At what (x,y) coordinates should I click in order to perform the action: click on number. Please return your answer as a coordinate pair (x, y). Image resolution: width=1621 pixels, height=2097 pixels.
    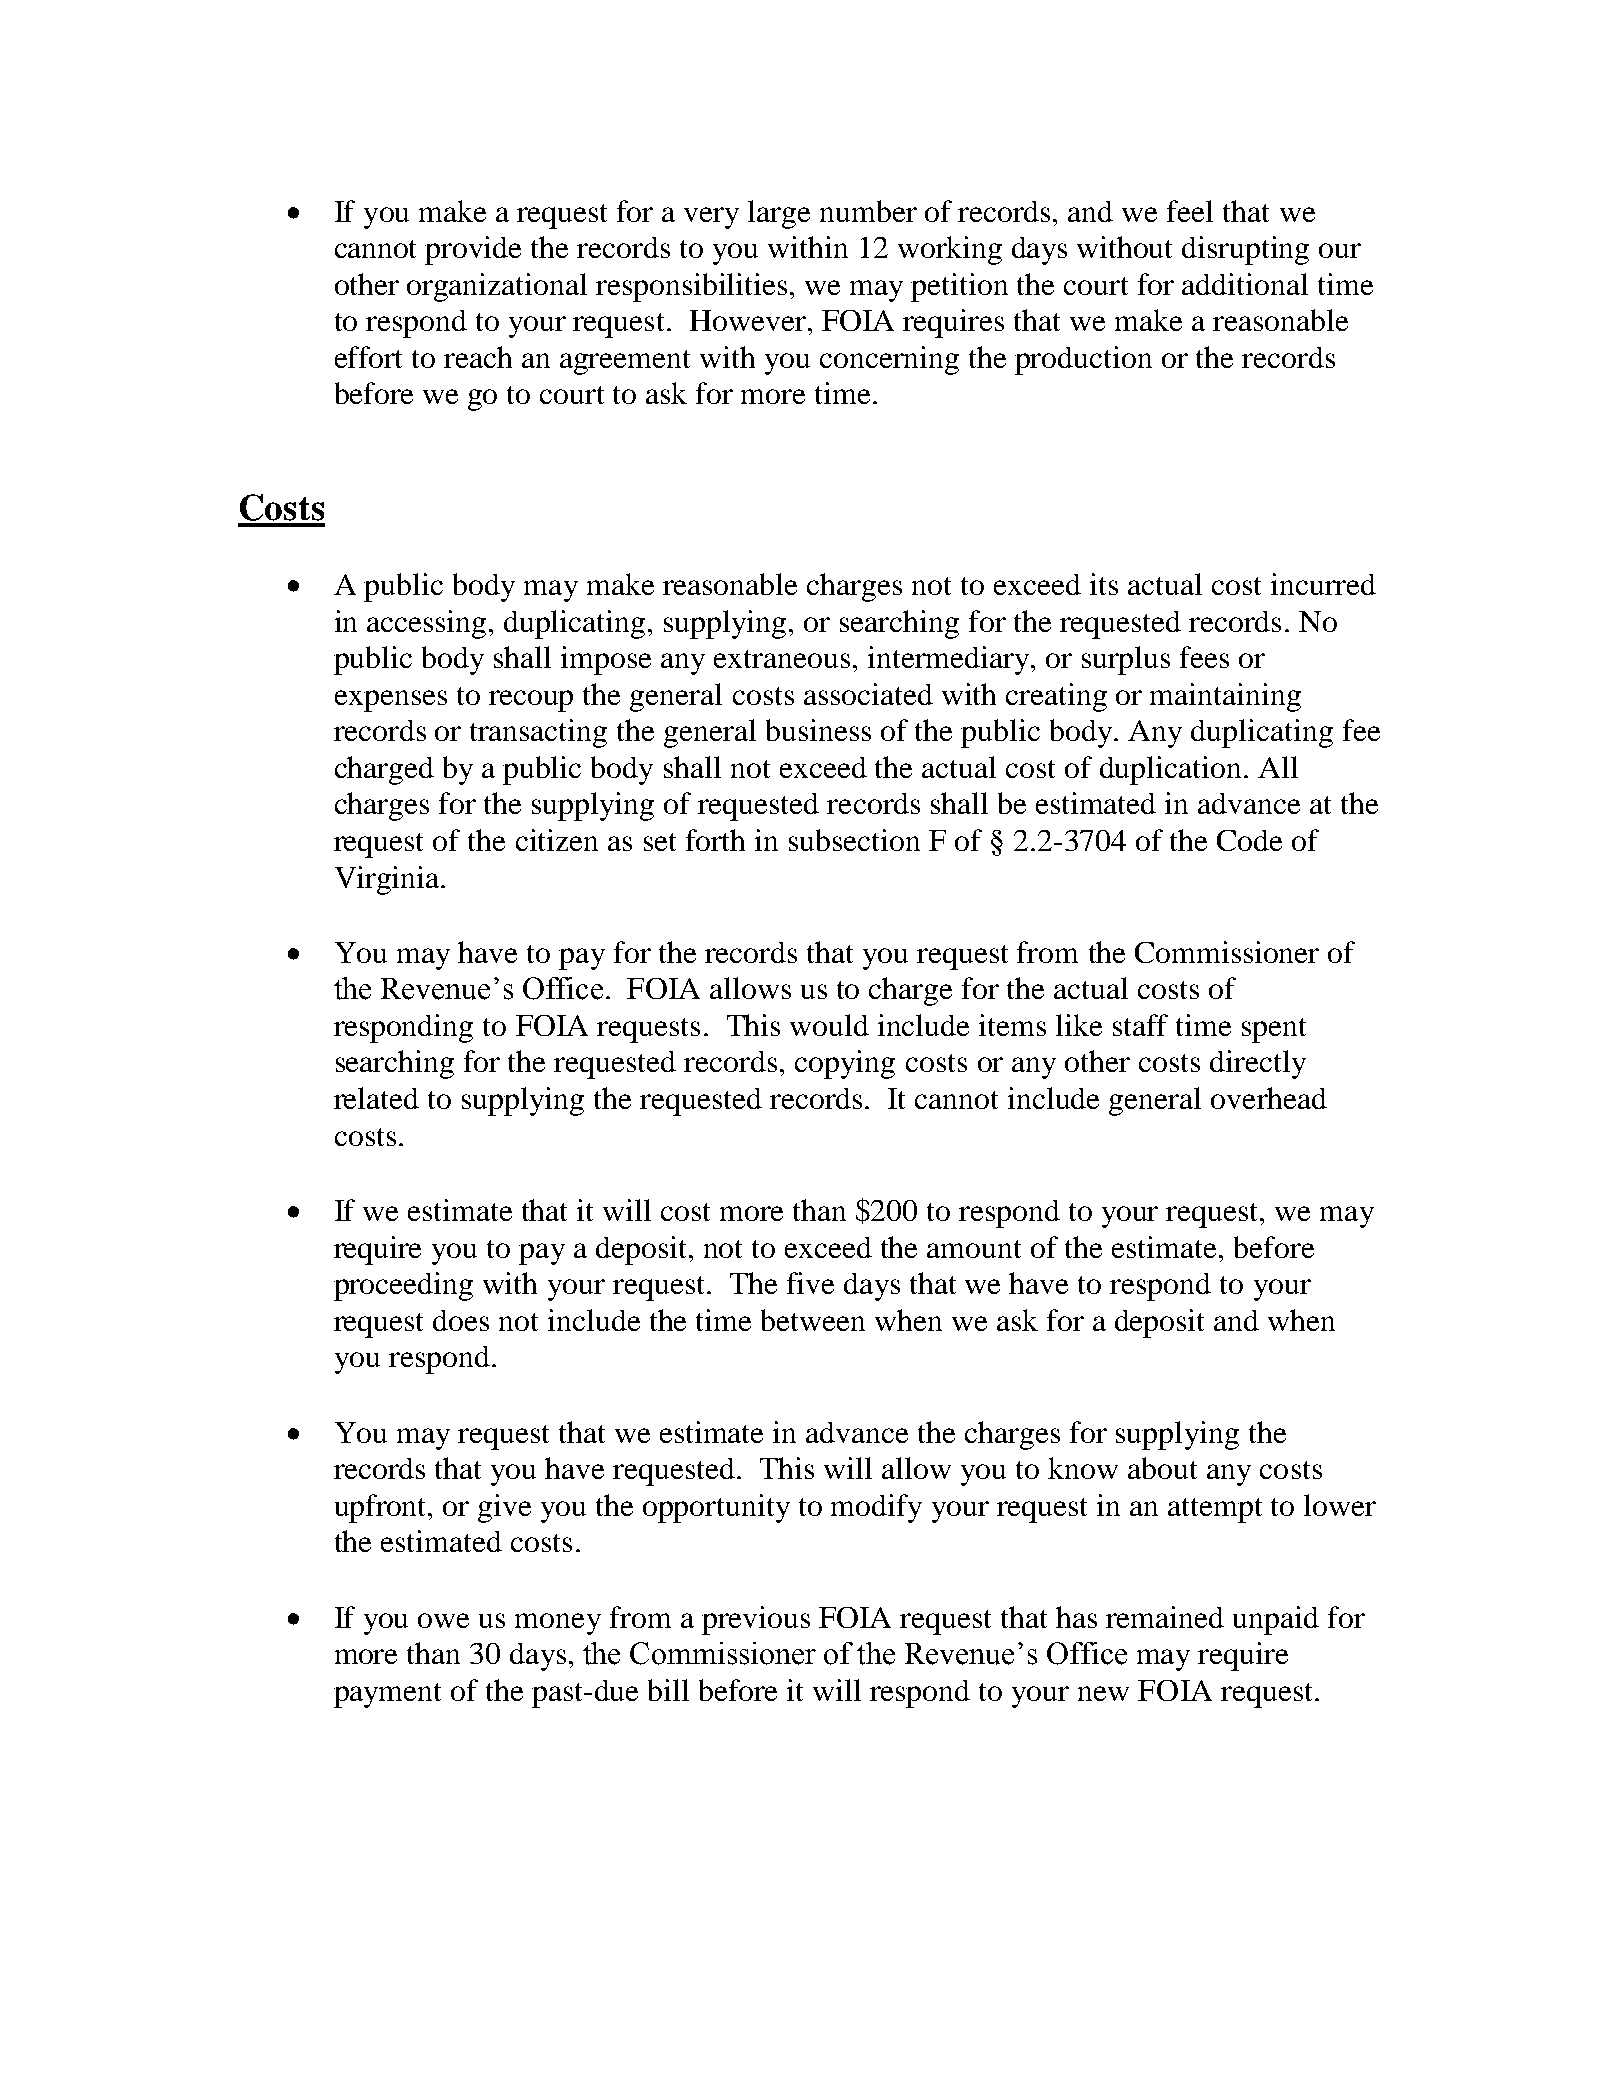
    Looking at the image, I should click on (868, 211).
